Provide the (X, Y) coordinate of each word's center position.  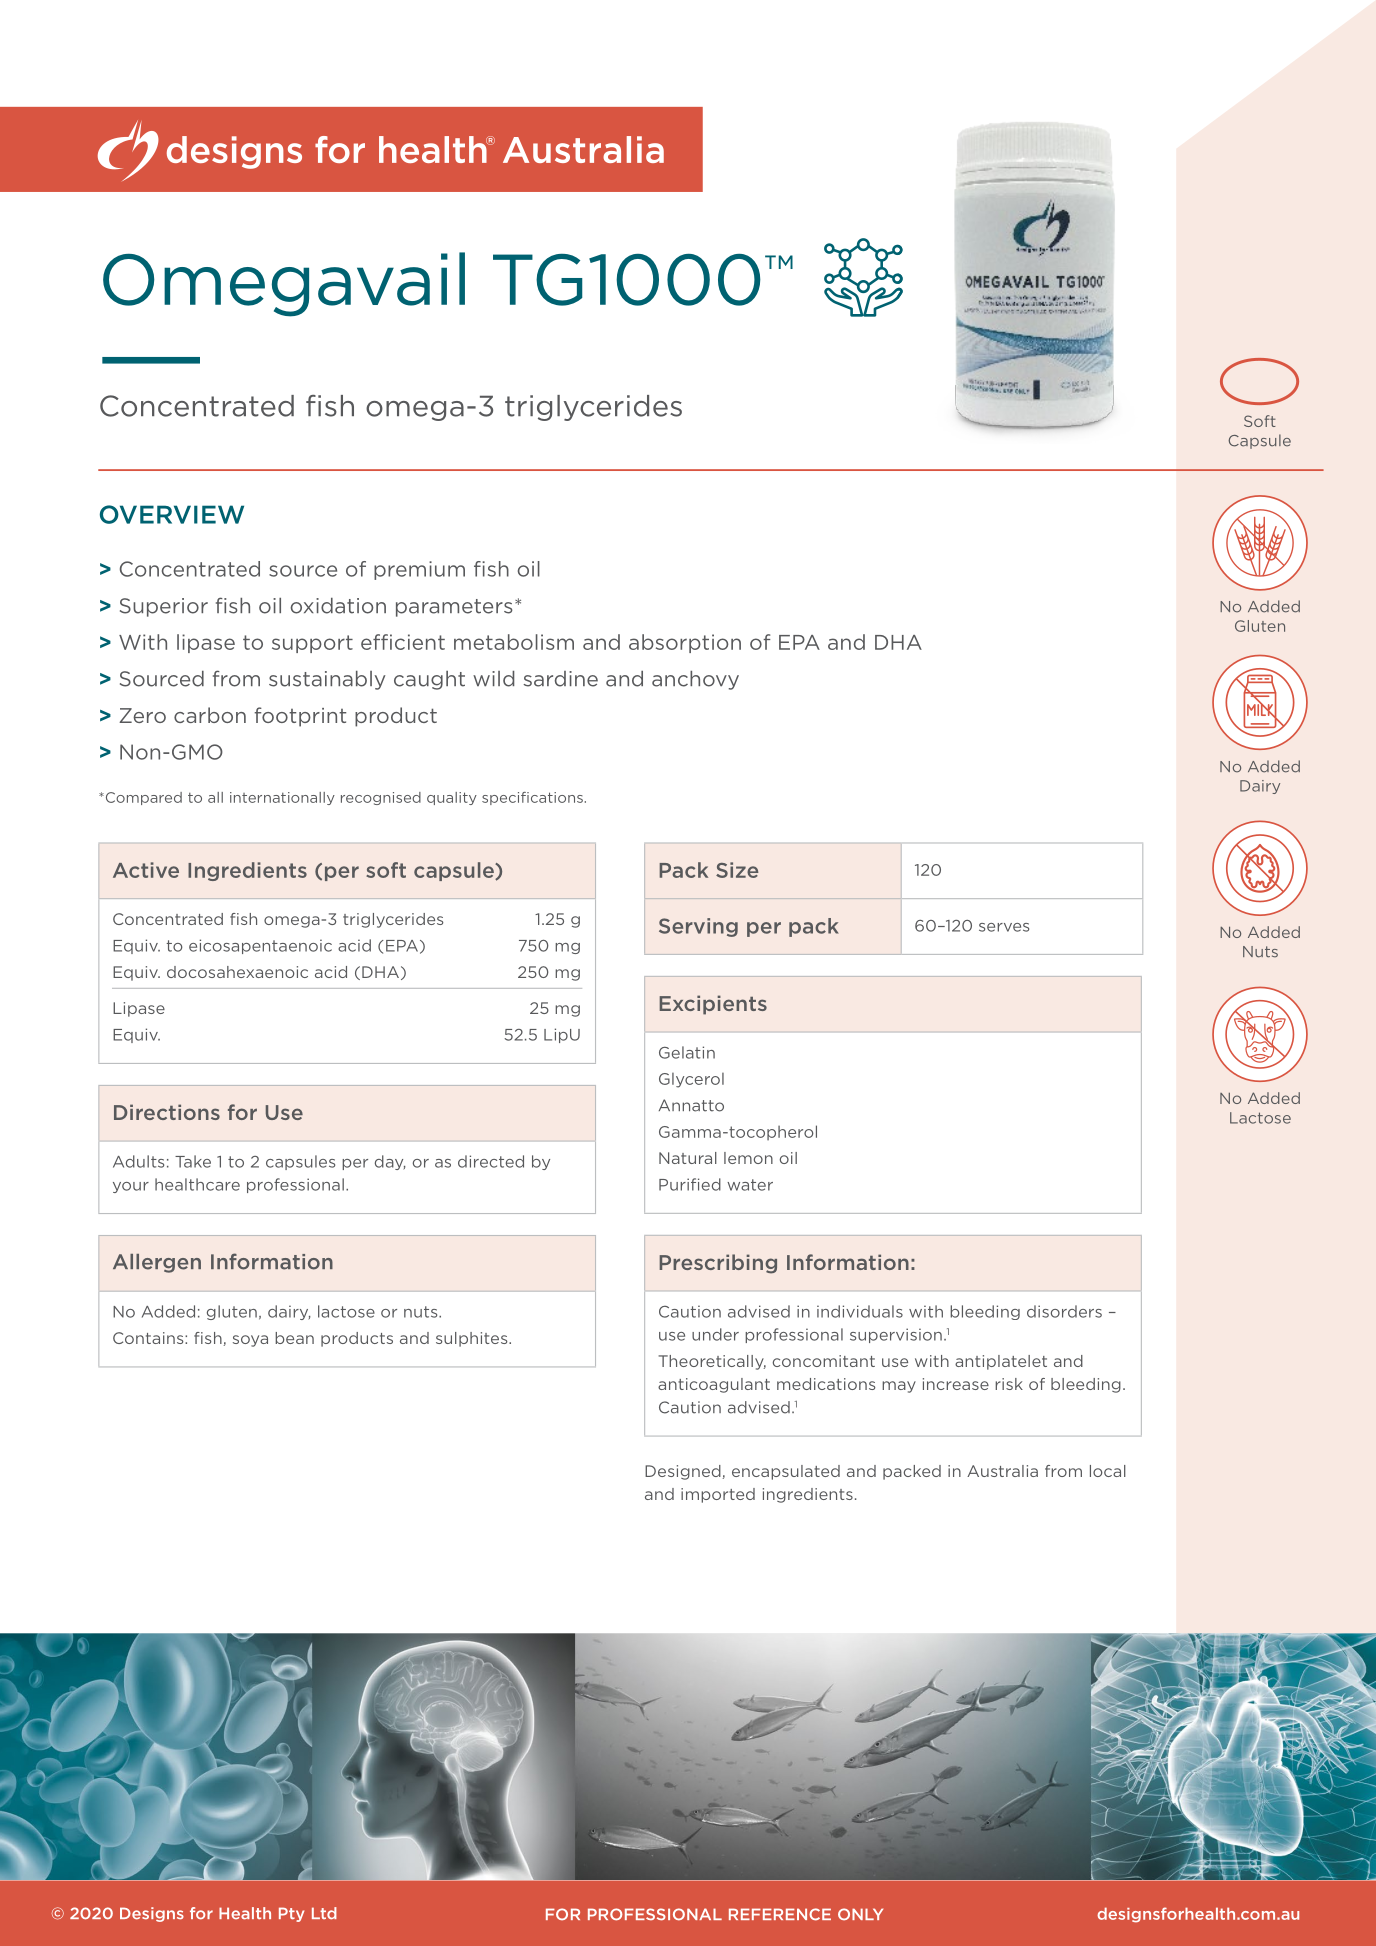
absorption (685, 643)
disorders (1064, 1311)
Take (193, 1161)
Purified (690, 1184)
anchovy (695, 680)
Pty (291, 1914)
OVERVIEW (172, 514)
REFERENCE (780, 1914)
